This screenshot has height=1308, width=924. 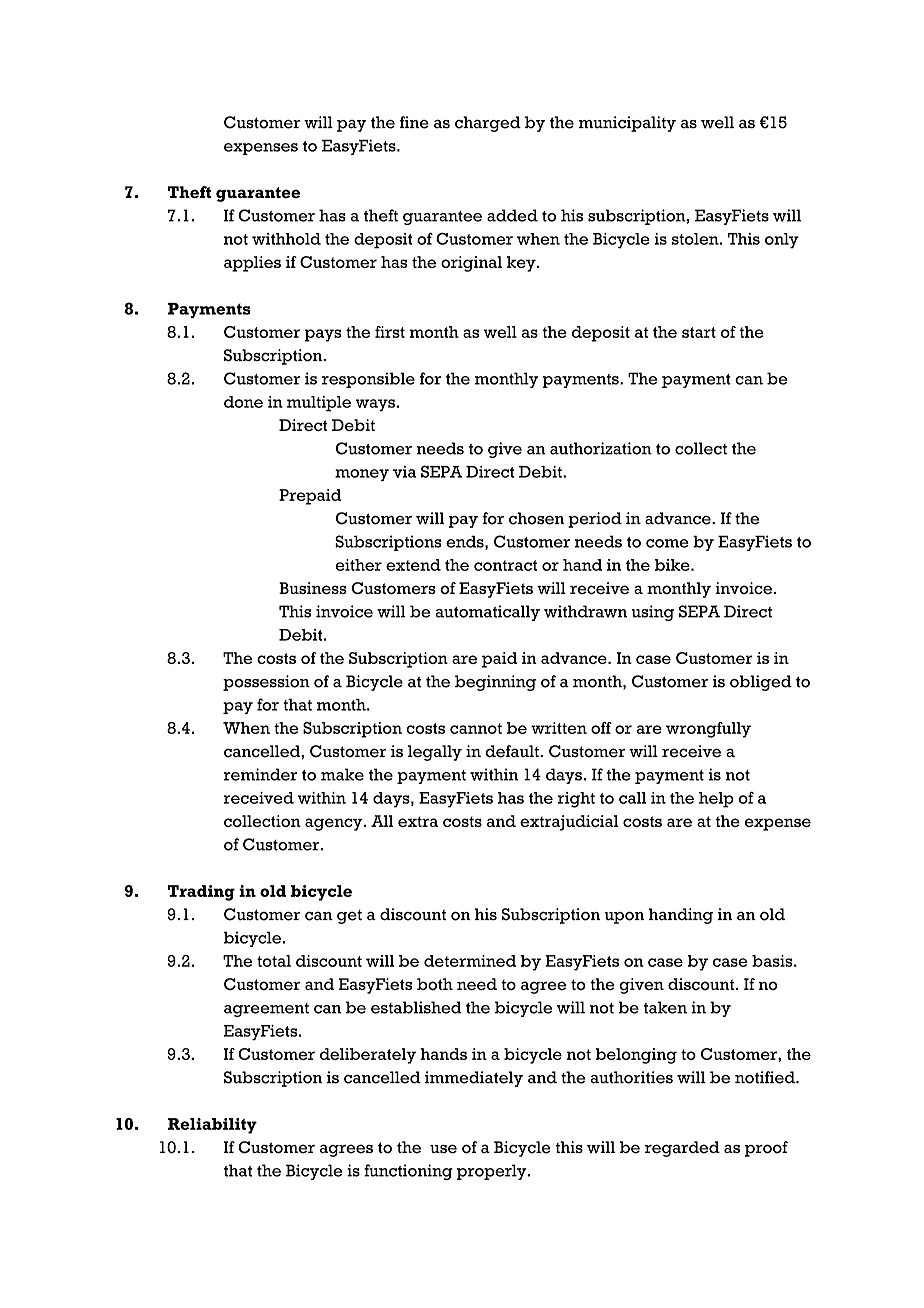 I want to click on done, so click(x=243, y=402).
